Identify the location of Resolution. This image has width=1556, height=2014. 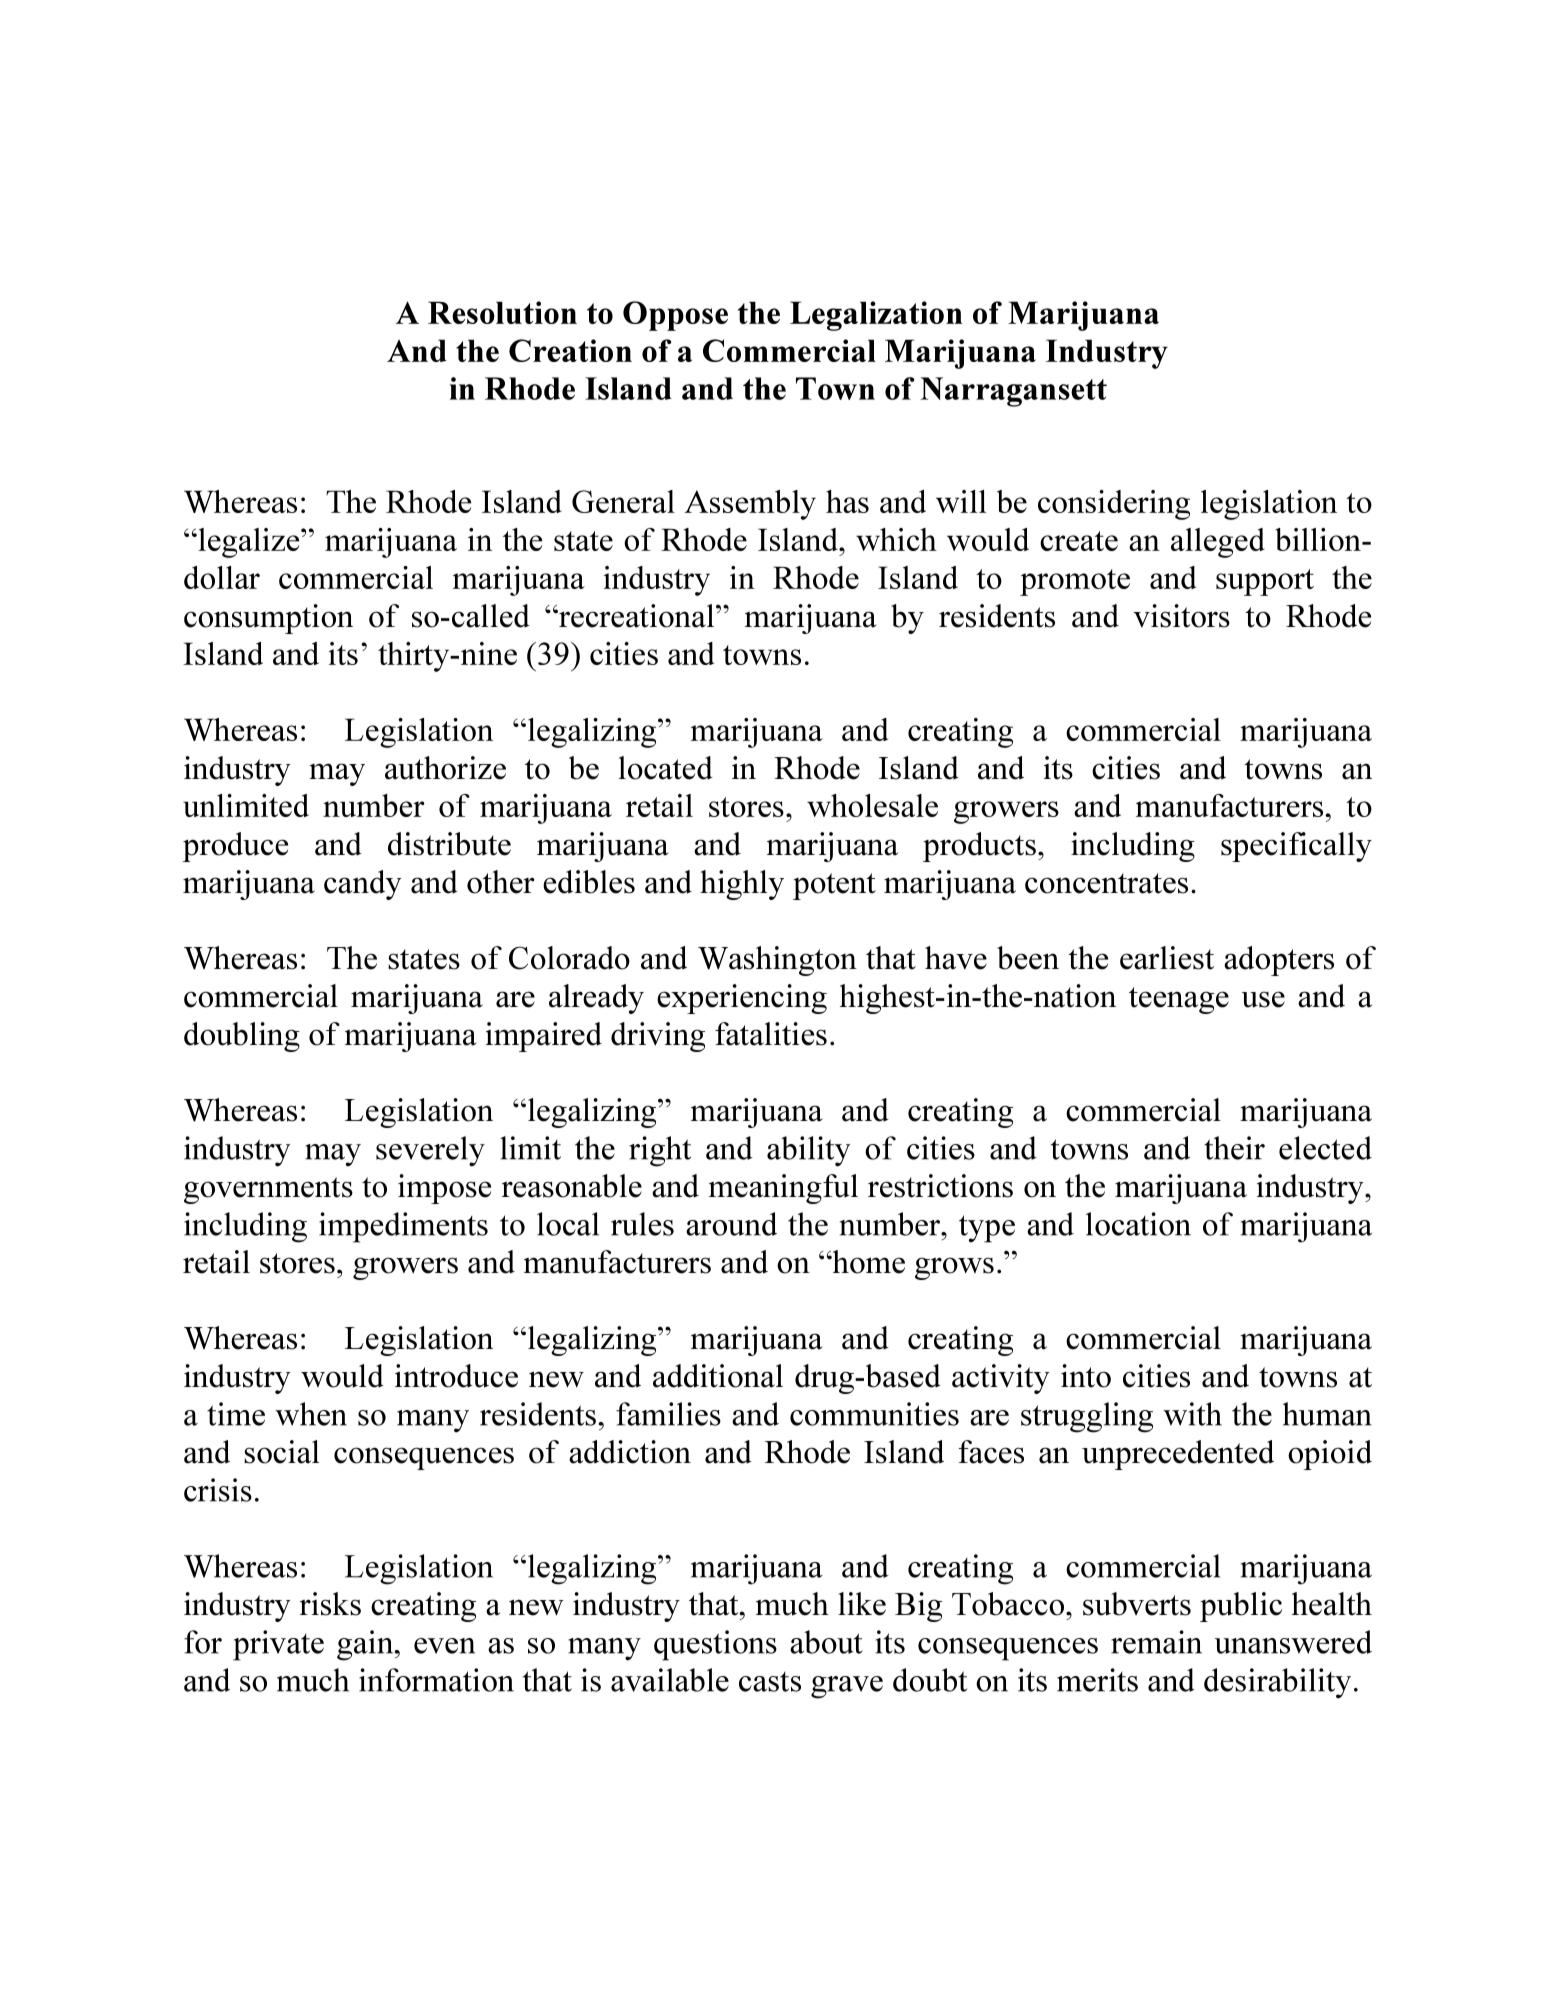
(502, 312).
